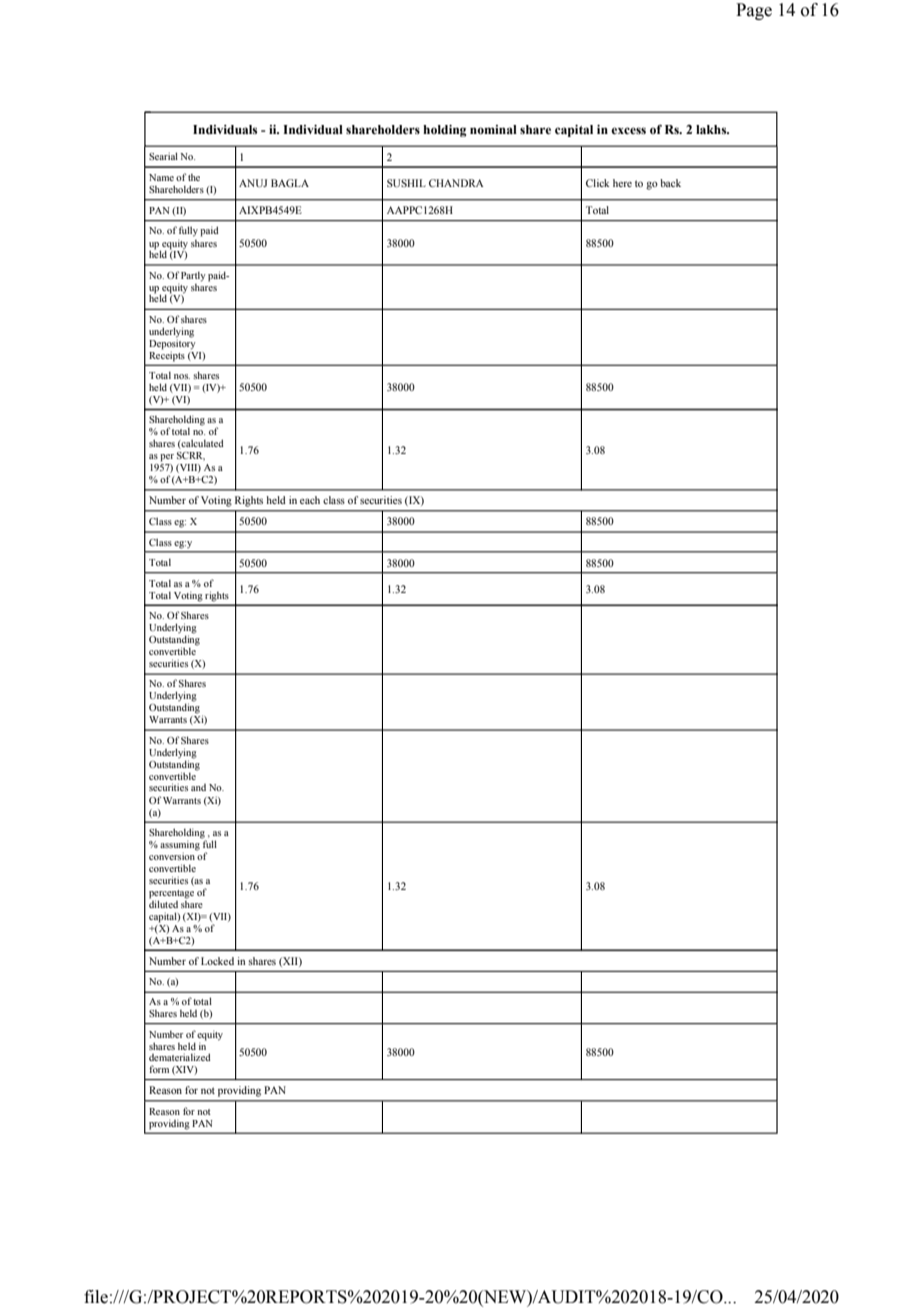 The height and width of the document is (1308, 924). What do you see at coordinates (217, 961) in the document?
I see `Locked` at bounding box center [217, 961].
